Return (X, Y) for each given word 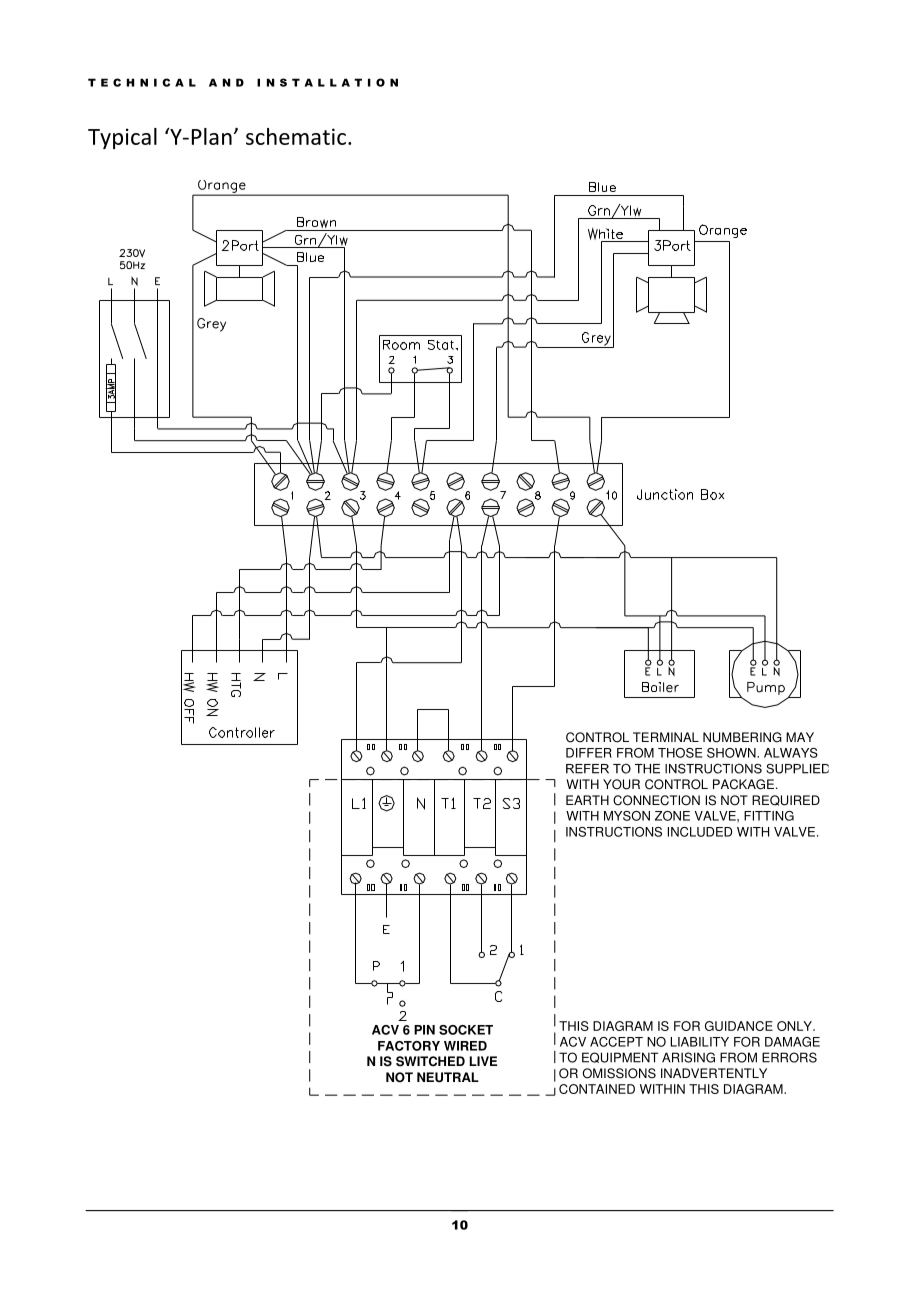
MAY (800, 737)
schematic (296, 136)
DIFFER (589, 753)
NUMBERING (742, 737)
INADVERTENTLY (714, 1073)
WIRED (465, 1046)
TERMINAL (666, 737)
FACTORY (409, 1046)
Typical (122, 138)
